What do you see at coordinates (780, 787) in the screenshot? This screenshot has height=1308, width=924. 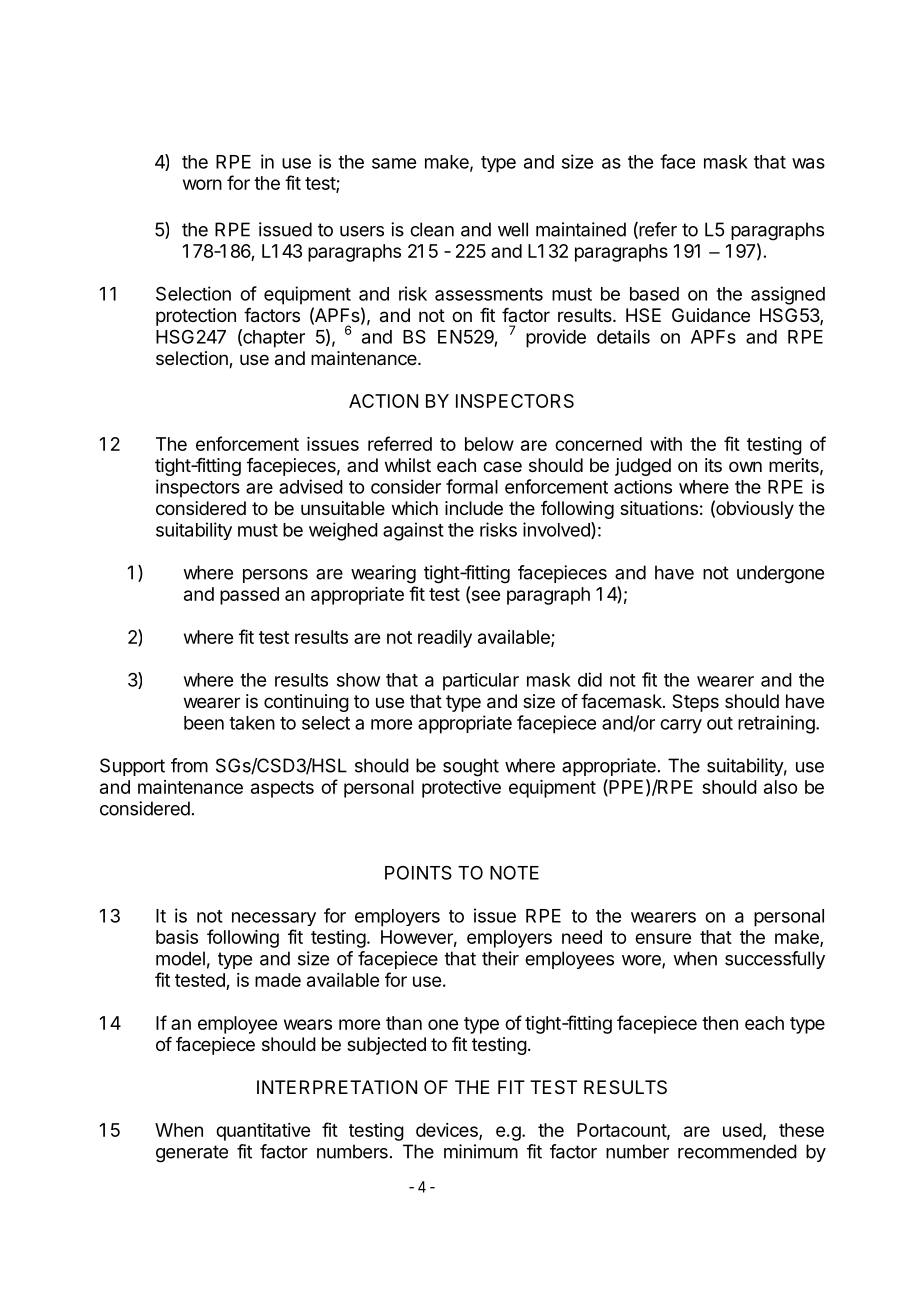 I see `also` at bounding box center [780, 787].
